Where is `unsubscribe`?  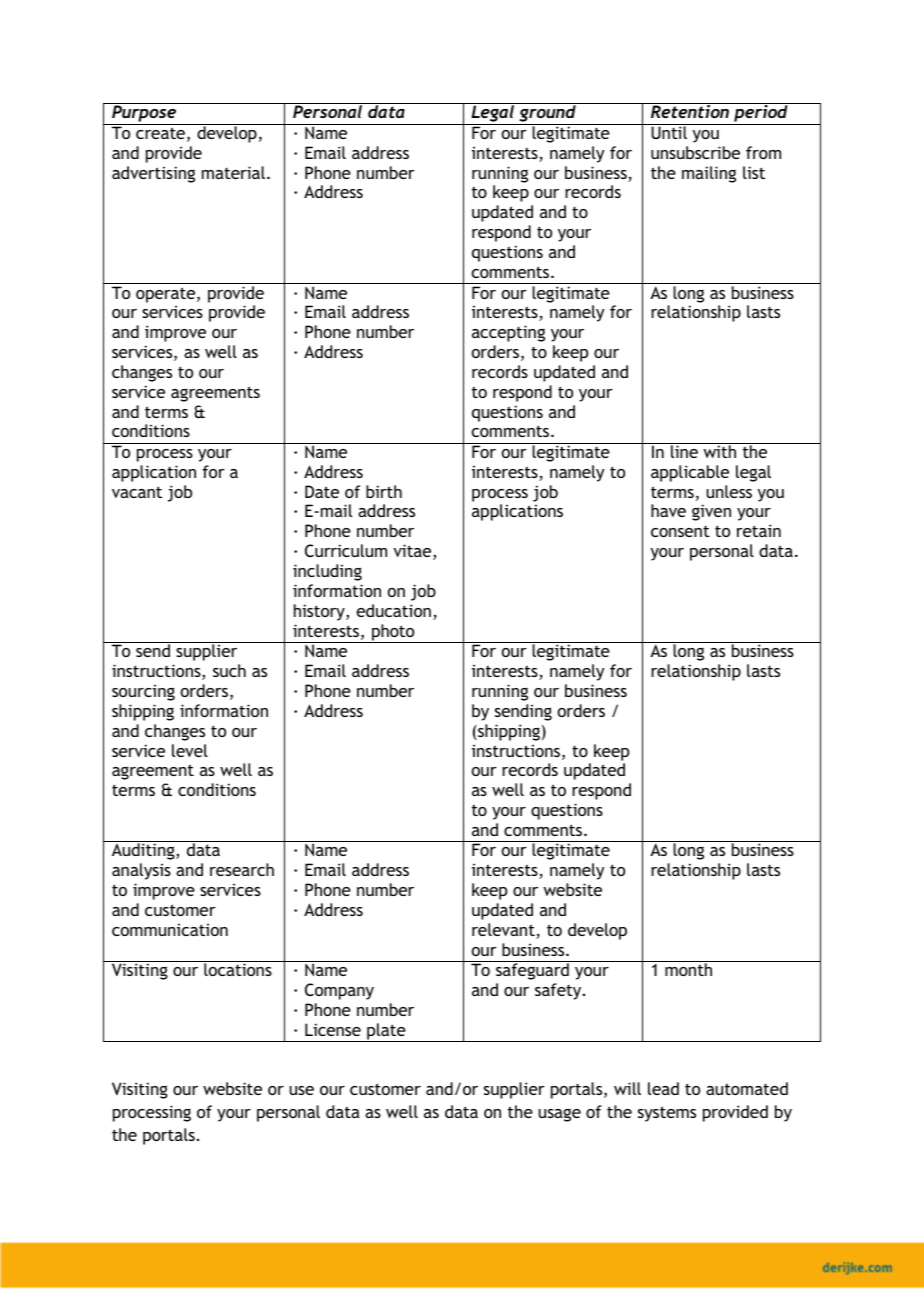 unsubscribe is located at coordinates (695, 152).
